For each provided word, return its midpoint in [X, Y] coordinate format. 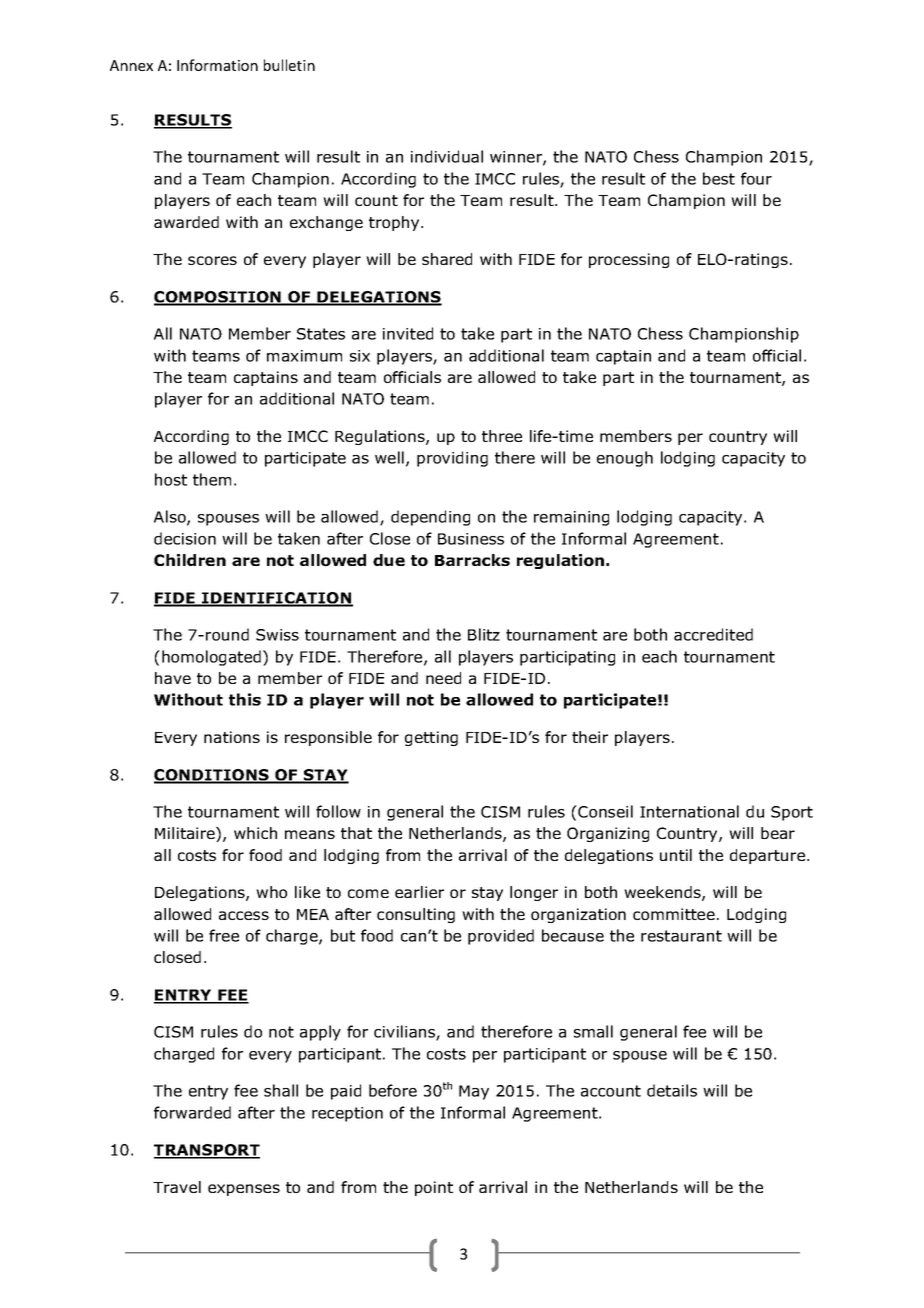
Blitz [484, 634]
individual [447, 156]
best [719, 178]
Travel [177, 1187]
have [173, 678]
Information [217, 65]
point [434, 1188]
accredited [713, 634]
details [672, 1090]
